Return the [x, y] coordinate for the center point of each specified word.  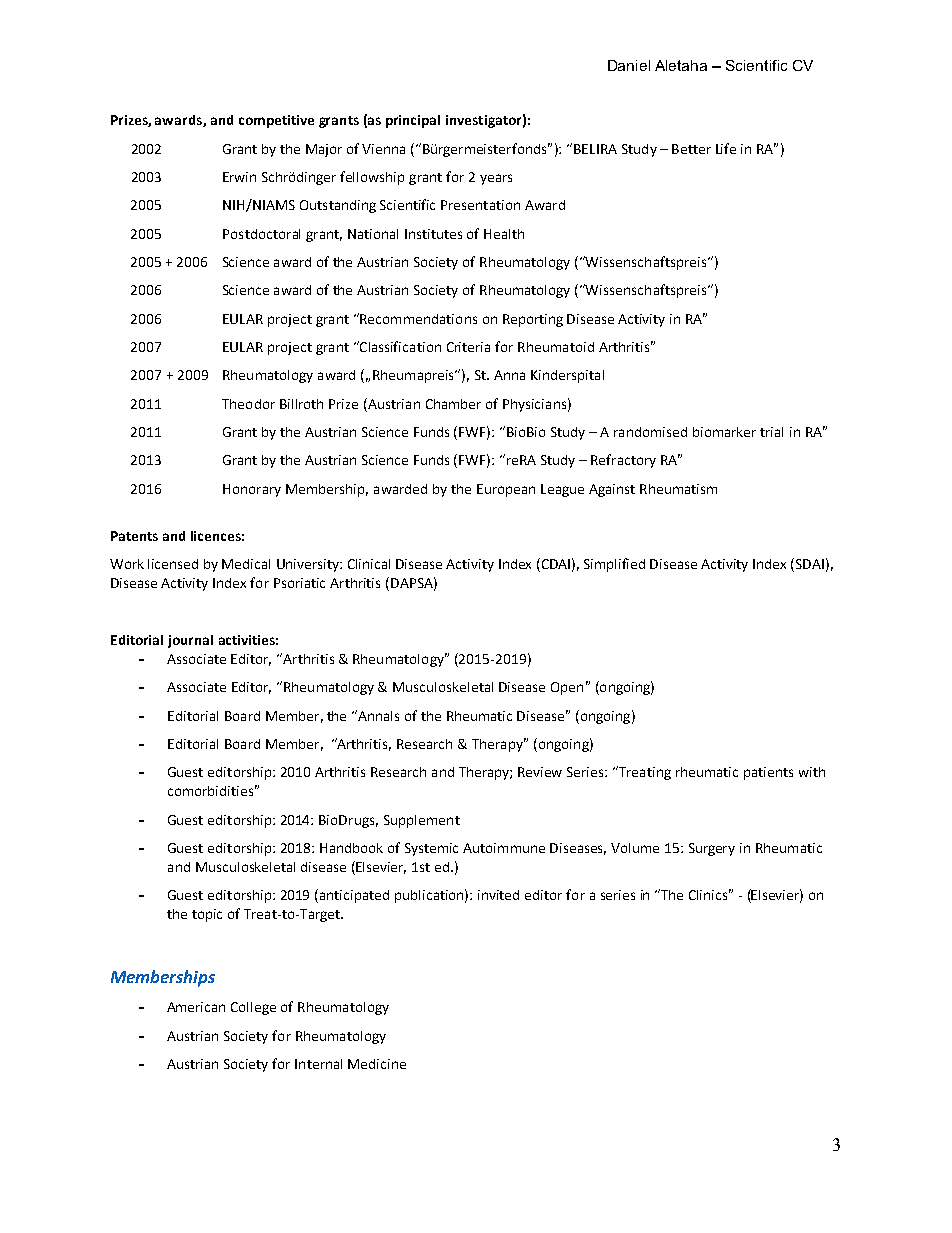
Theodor [248, 404]
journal [190, 641]
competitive [276, 121]
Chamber [453, 404]
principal [413, 121]
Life [726, 148]
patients [768, 773]
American [196, 1007]
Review [540, 772]
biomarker [724, 432]
